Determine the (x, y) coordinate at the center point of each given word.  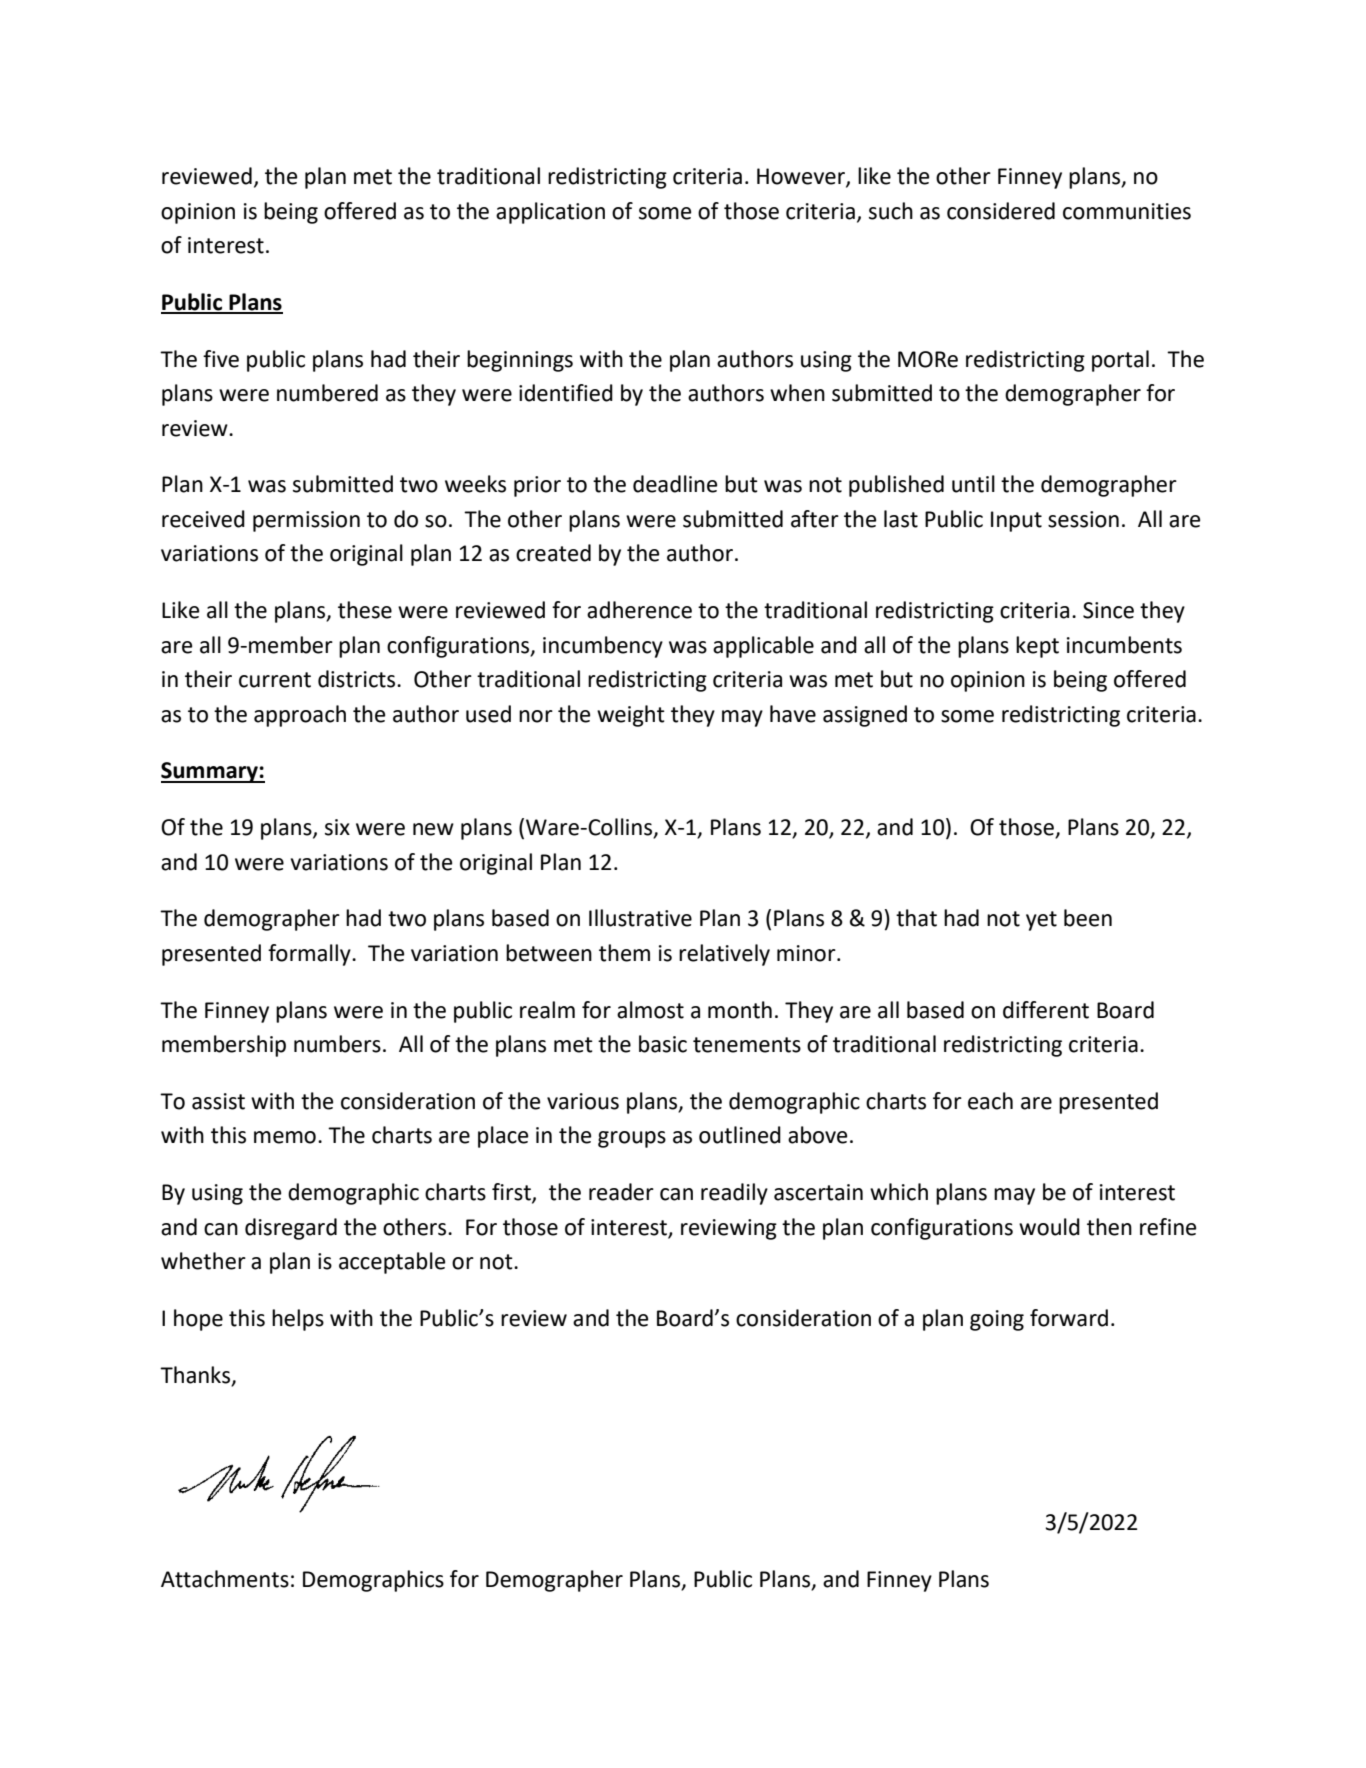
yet (1041, 921)
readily (734, 1194)
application (550, 213)
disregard (291, 1229)
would (1049, 1227)
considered (1001, 211)
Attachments (225, 1579)
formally (310, 955)
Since (1108, 610)
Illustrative (640, 918)
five (221, 359)
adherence (639, 610)
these (365, 610)
